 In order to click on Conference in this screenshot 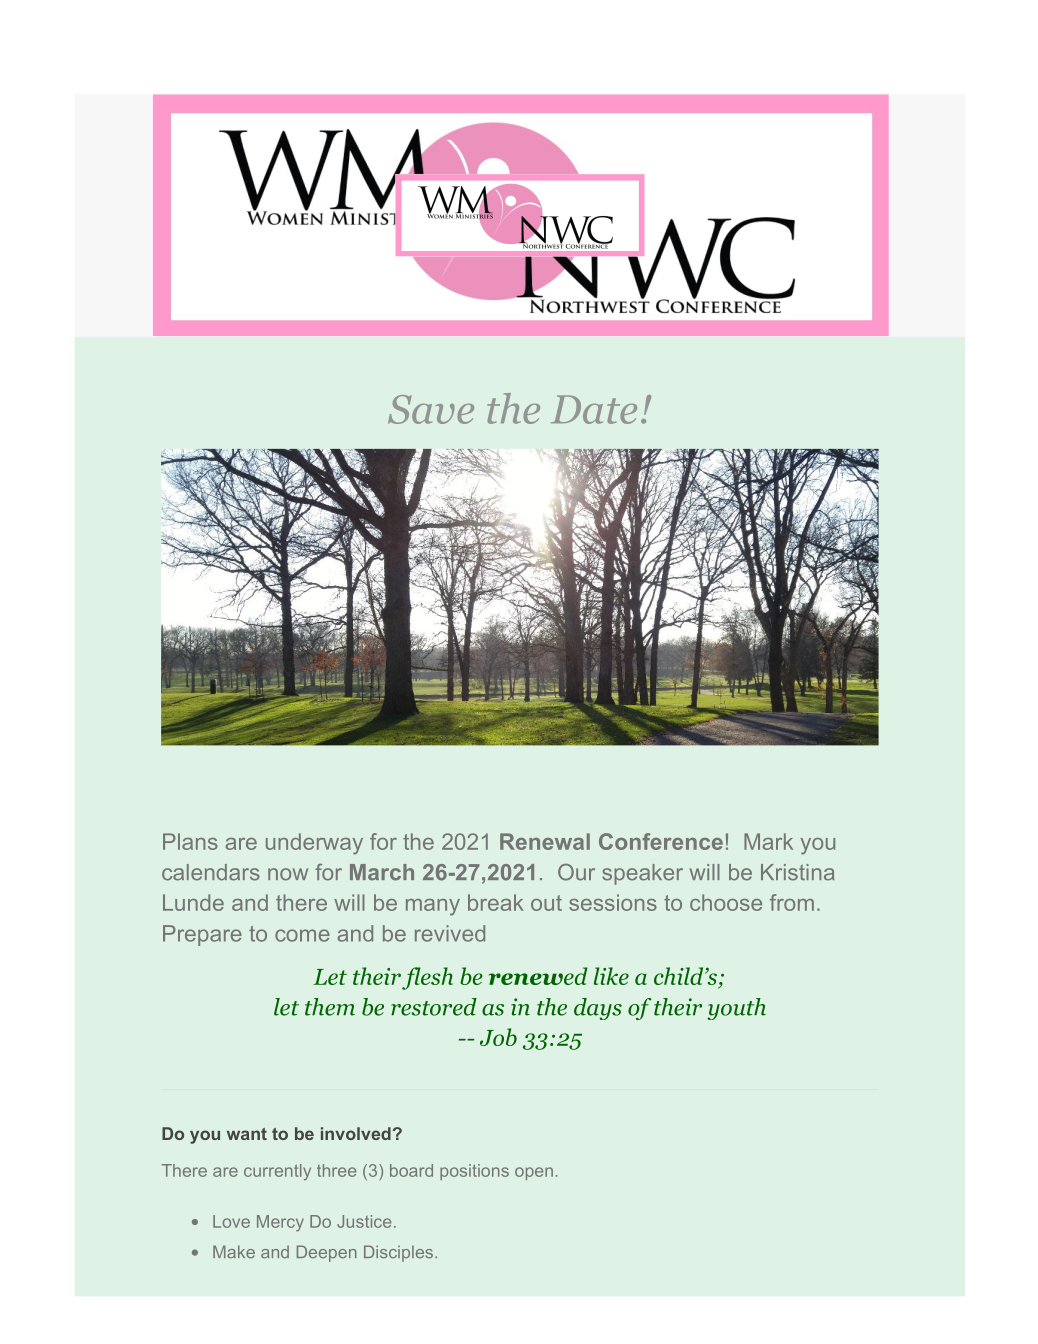, I will do `click(661, 841)`.
